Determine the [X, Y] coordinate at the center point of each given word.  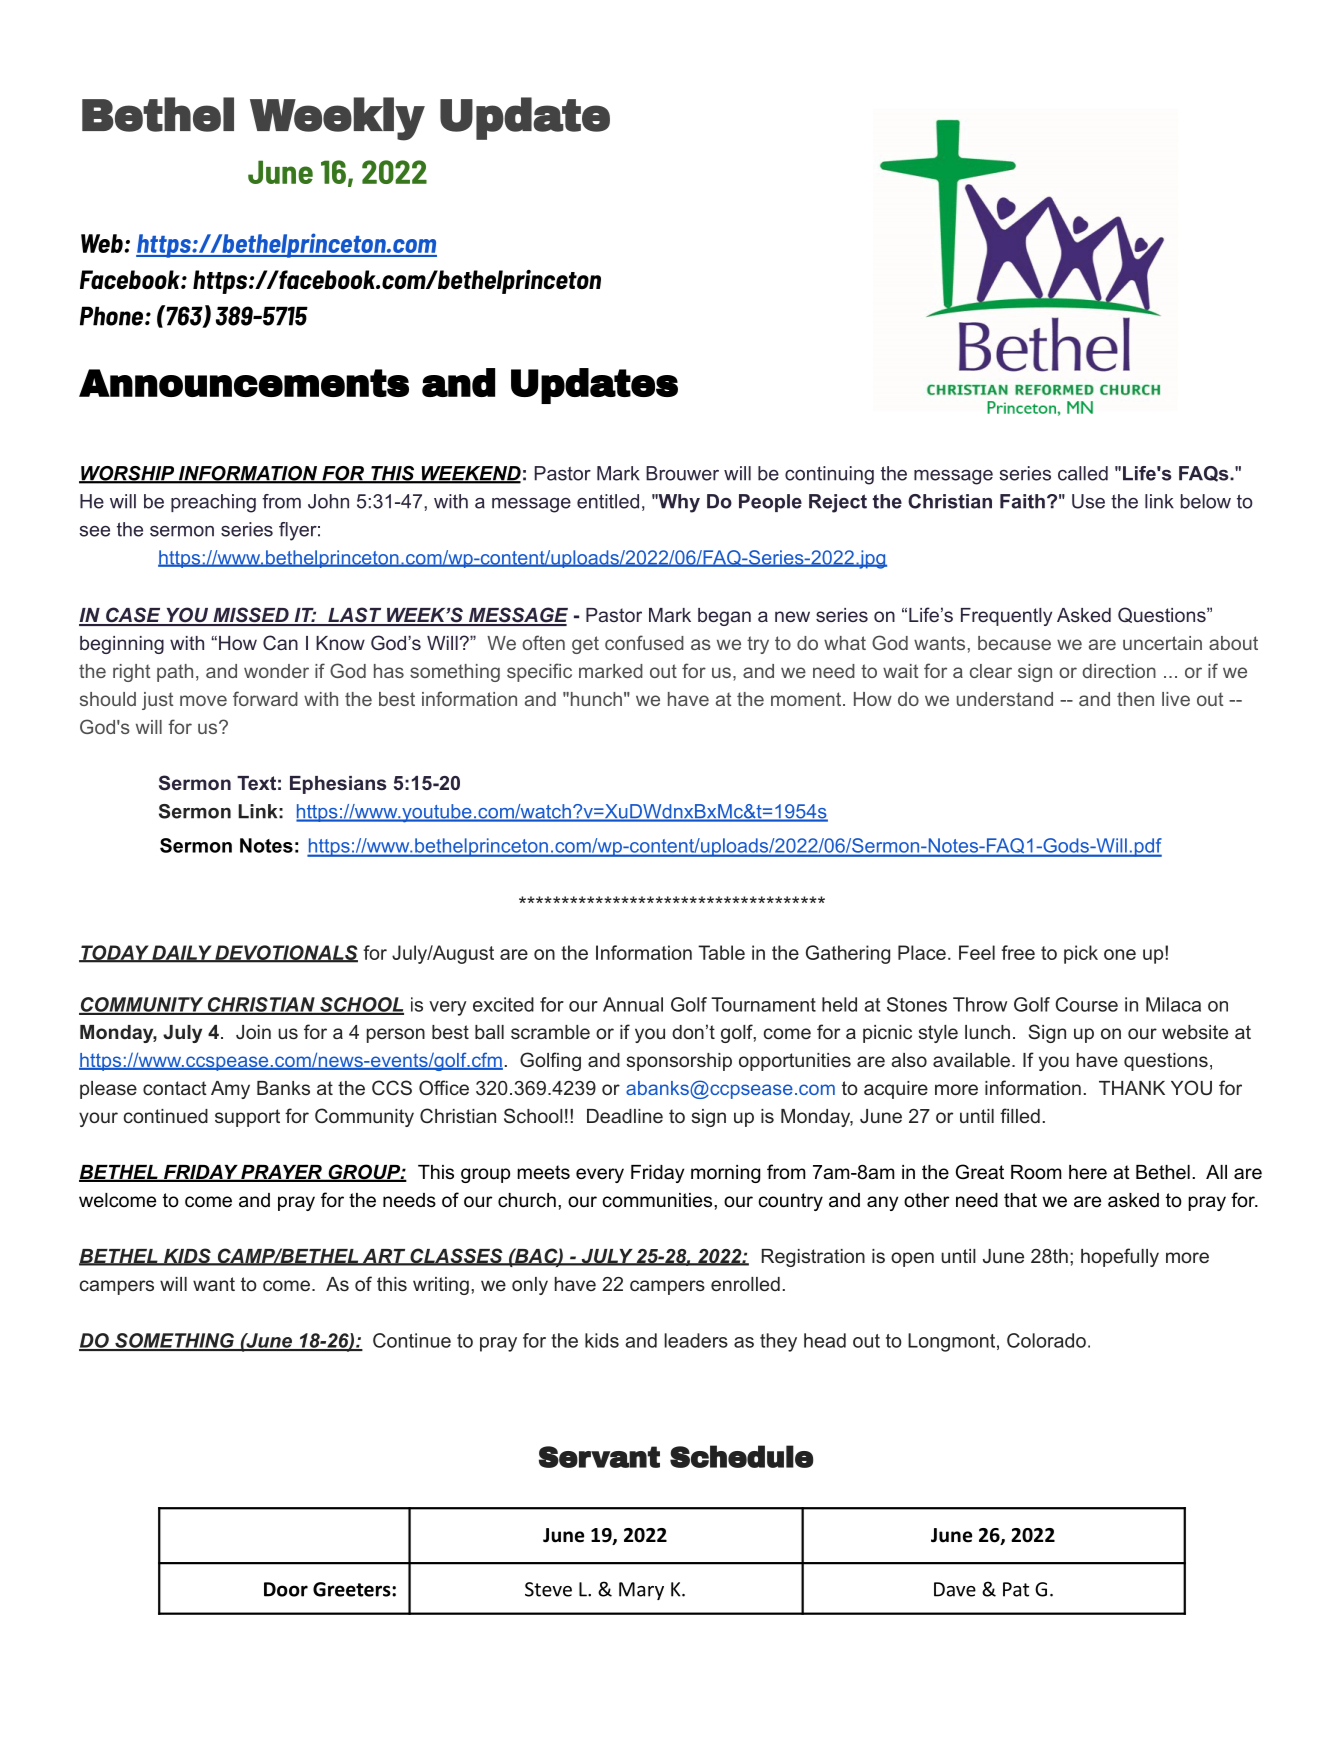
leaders [696, 1340]
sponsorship [679, 1062]
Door [286, 1589]
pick [1081, 954]
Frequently [1006, 617]
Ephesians [338, 785]
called [1083, 473]
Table [721, 952]
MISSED [251, 616]
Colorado [1046, 1340]
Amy [230, 1090]
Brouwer [682, 473]
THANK [1132, 1088]
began [724, 617]
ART [384, 1257]
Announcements [244, 383]
